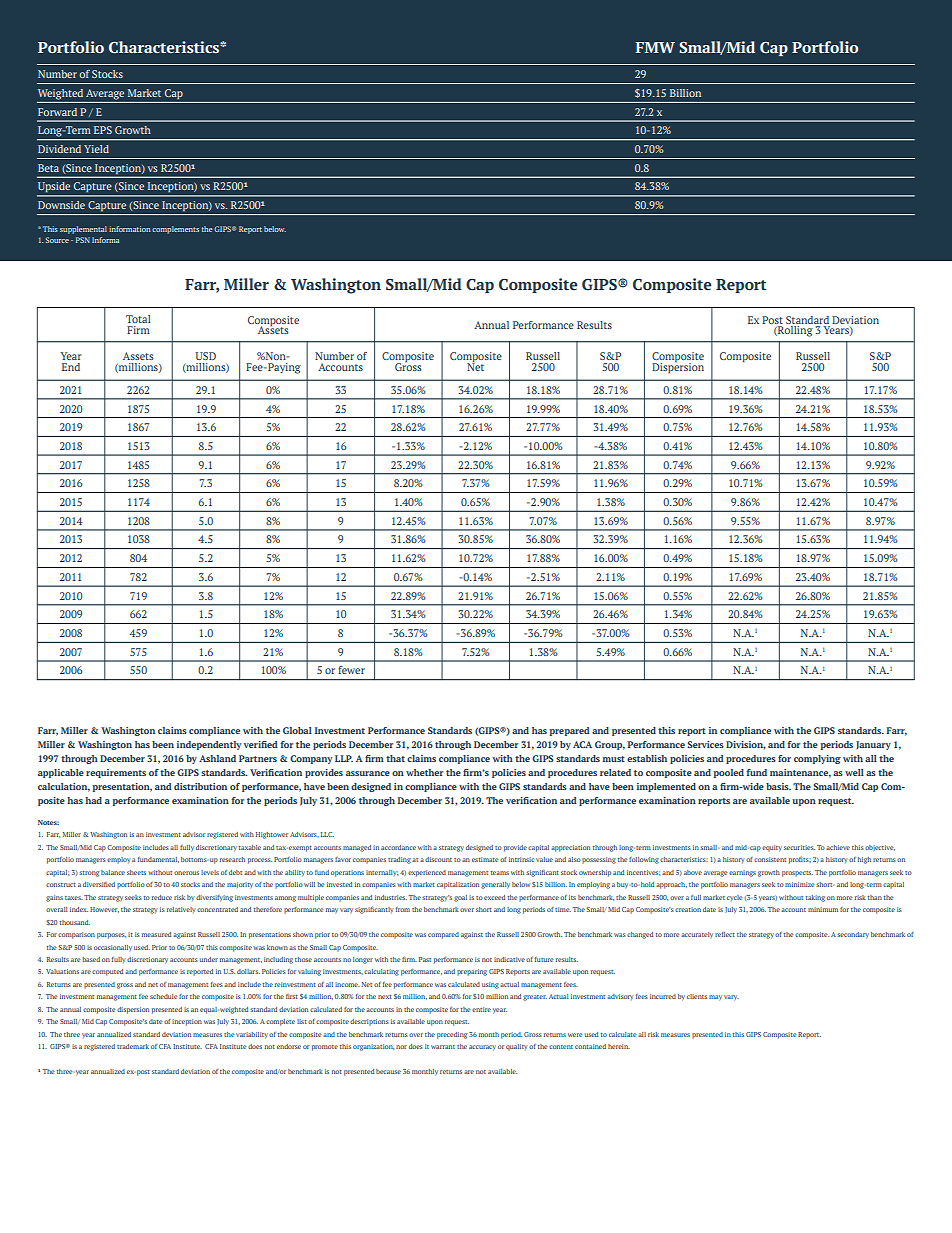 Image resolution: width=952 pixels, height=1233 pixels. I want to click on Services, so click(705, 744).
